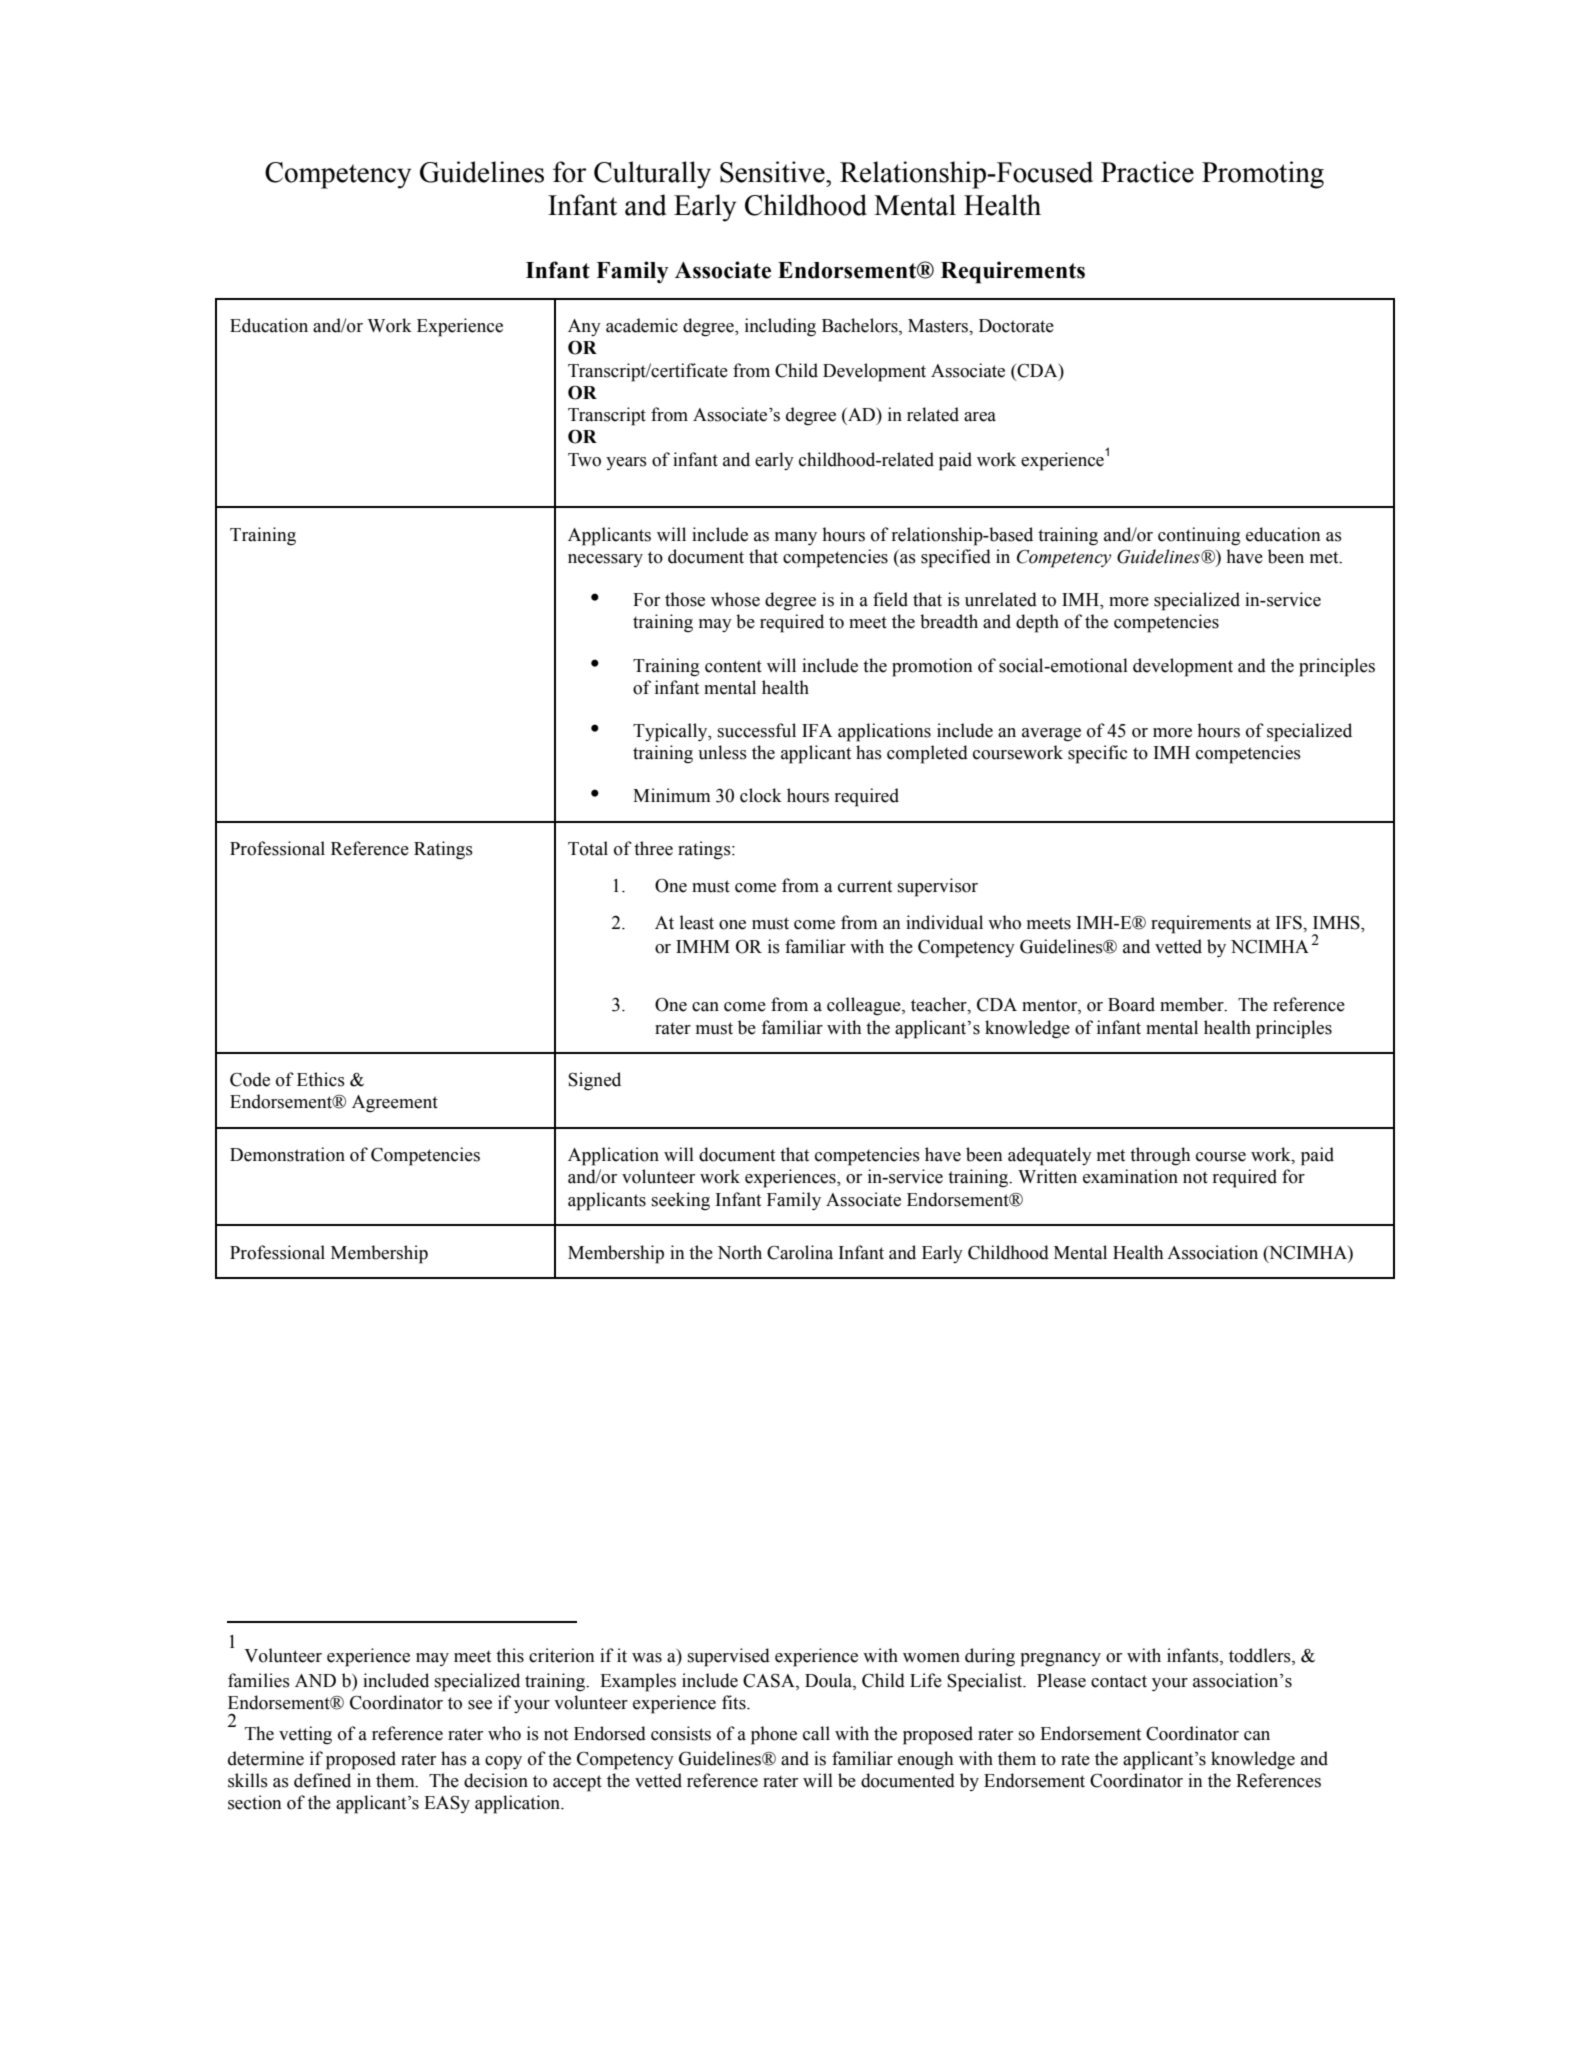 The image size is (1587, 2054). Describe the element at coordinates (322, 1780) in the screenshot. I see `defined` at that location.
